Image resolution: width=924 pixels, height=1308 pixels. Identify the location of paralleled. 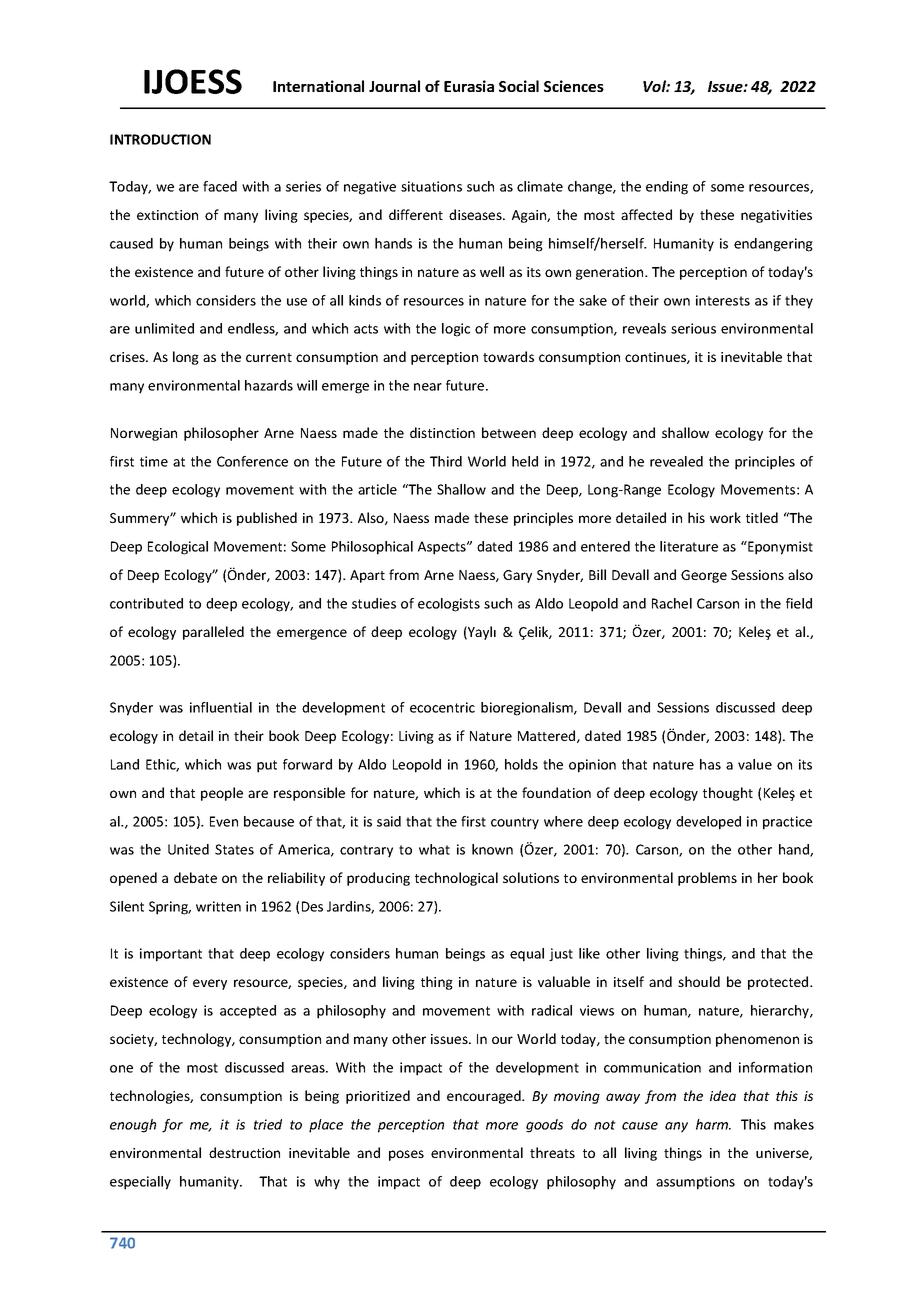
(213, 633).
